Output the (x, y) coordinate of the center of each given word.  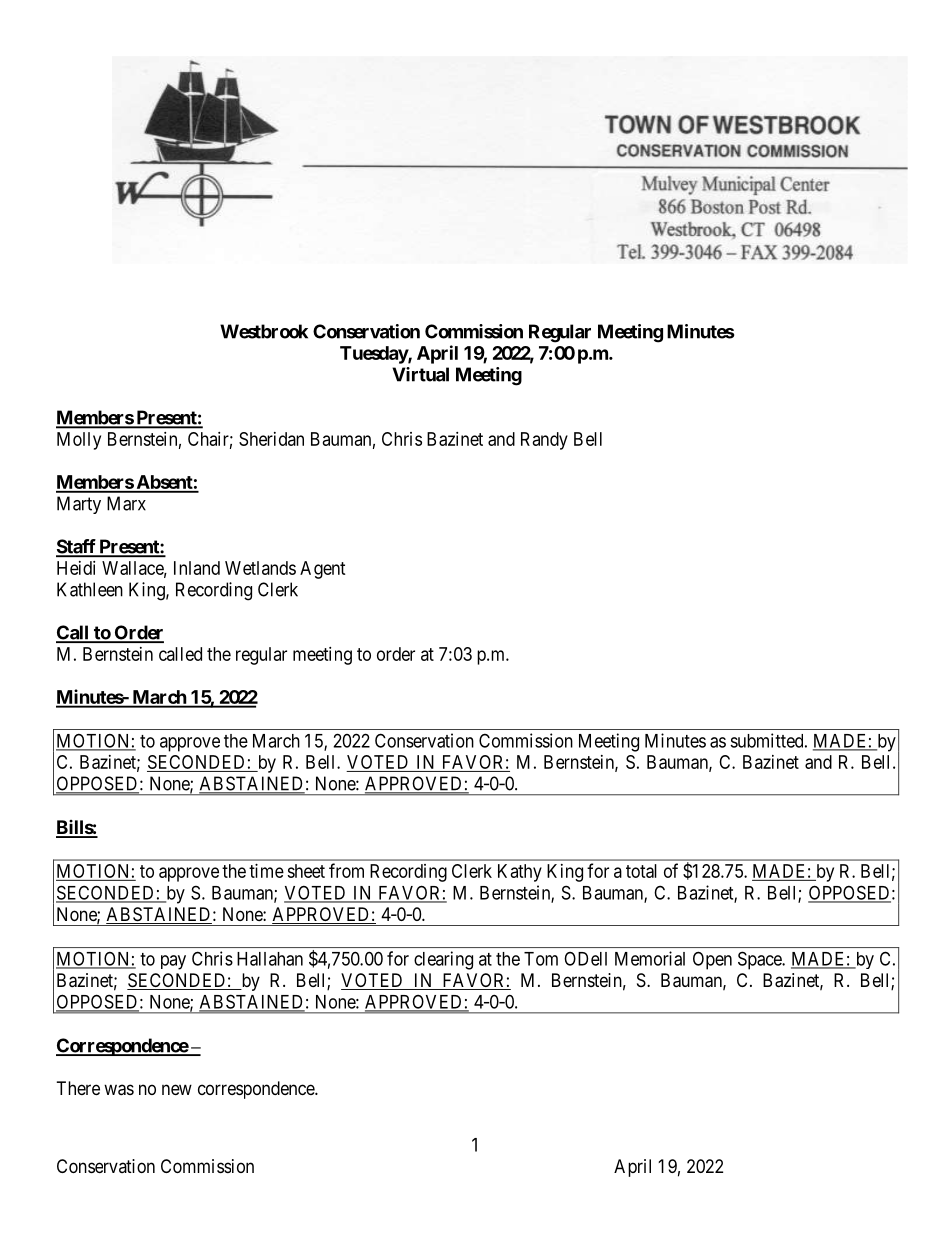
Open (712, 960)
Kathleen (90, 589)
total (641, 871)
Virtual (420, 374)
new (177, 1089)
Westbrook (264, 331)
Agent (323, 570)
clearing (443, 960)
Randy (544, 441)
